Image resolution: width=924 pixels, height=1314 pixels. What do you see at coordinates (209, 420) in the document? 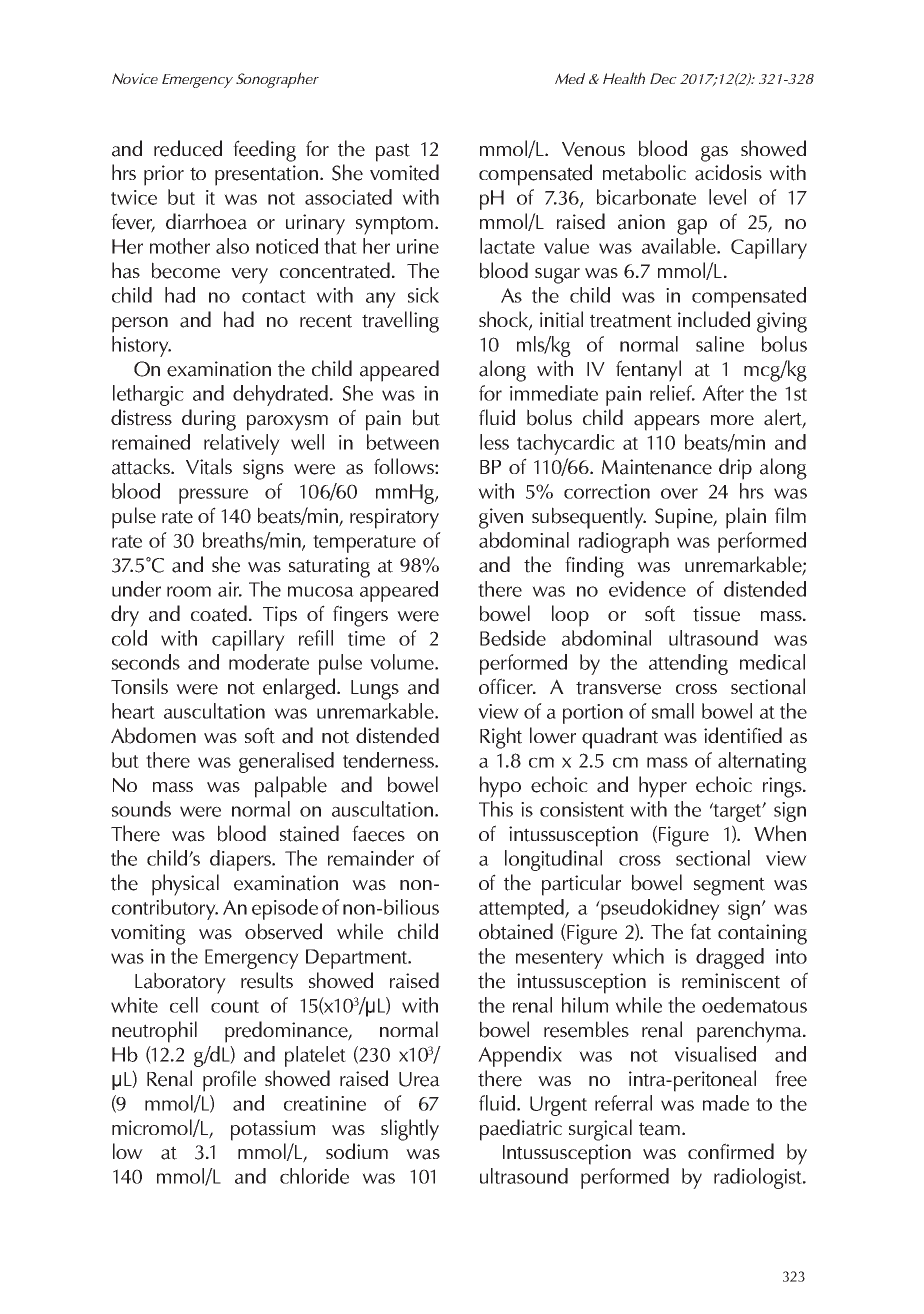
I see `during` at bounding box center [209, 420].
